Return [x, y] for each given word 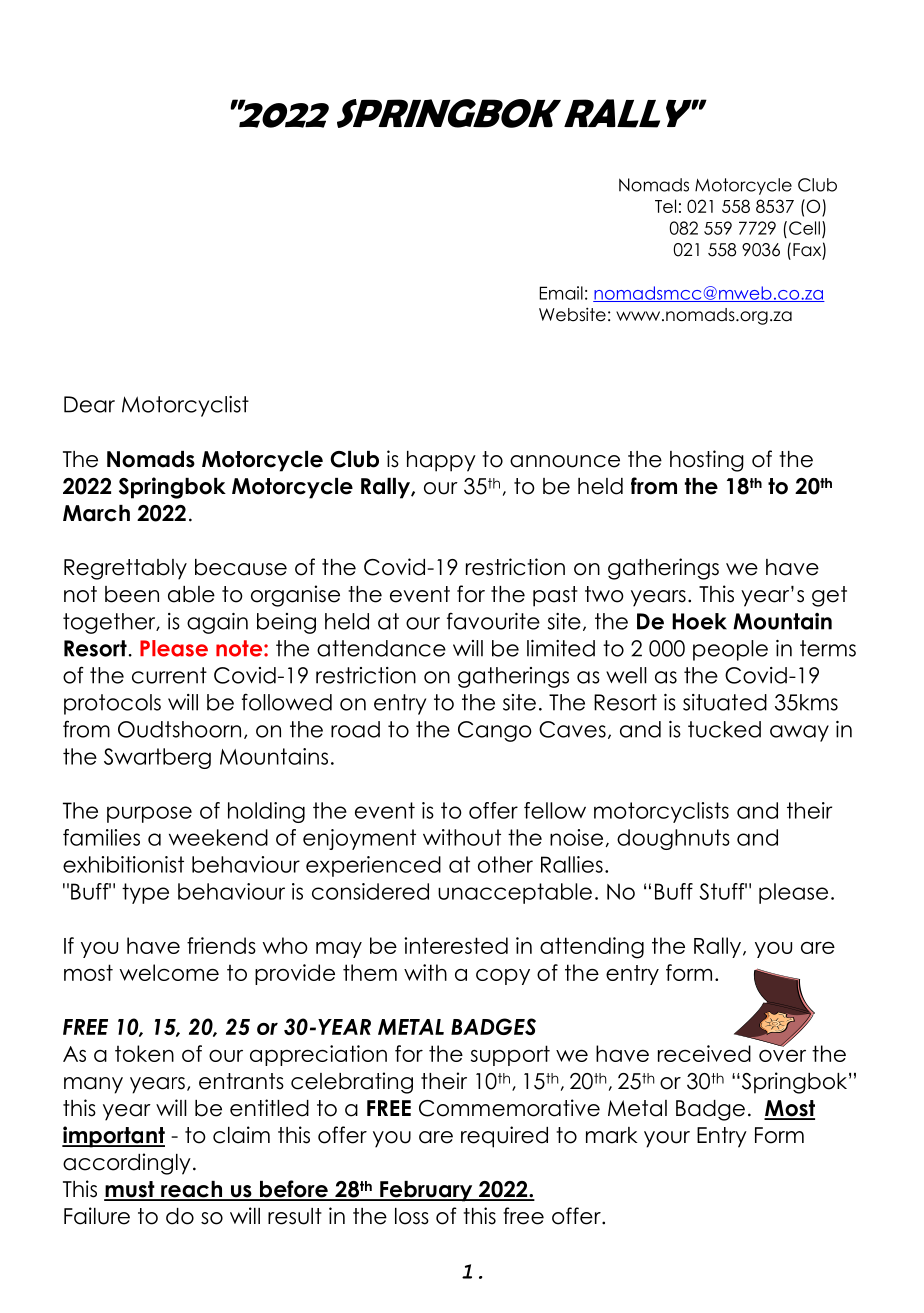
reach [191, 1190]
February [426, 1191]
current [169, 675]
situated [725, 702]
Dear [89, 404]
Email [561, 293]
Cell [804, 228]
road [355, 729]
